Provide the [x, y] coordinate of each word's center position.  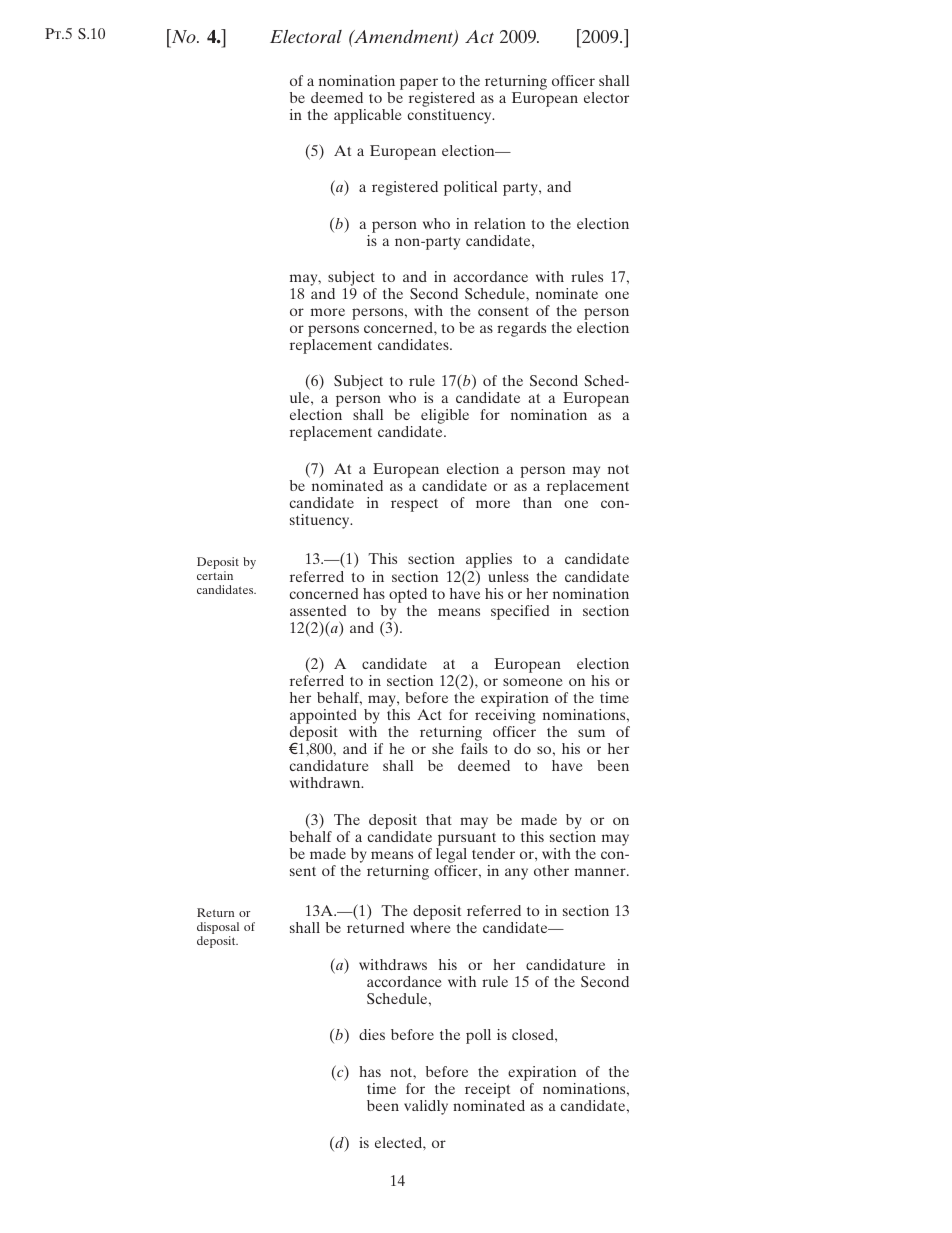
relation [500, 223]
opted [408, 595]
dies [372, 1034]
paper [419, 85]
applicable [368, 116]
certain [215, 575]
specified [520, 612]
